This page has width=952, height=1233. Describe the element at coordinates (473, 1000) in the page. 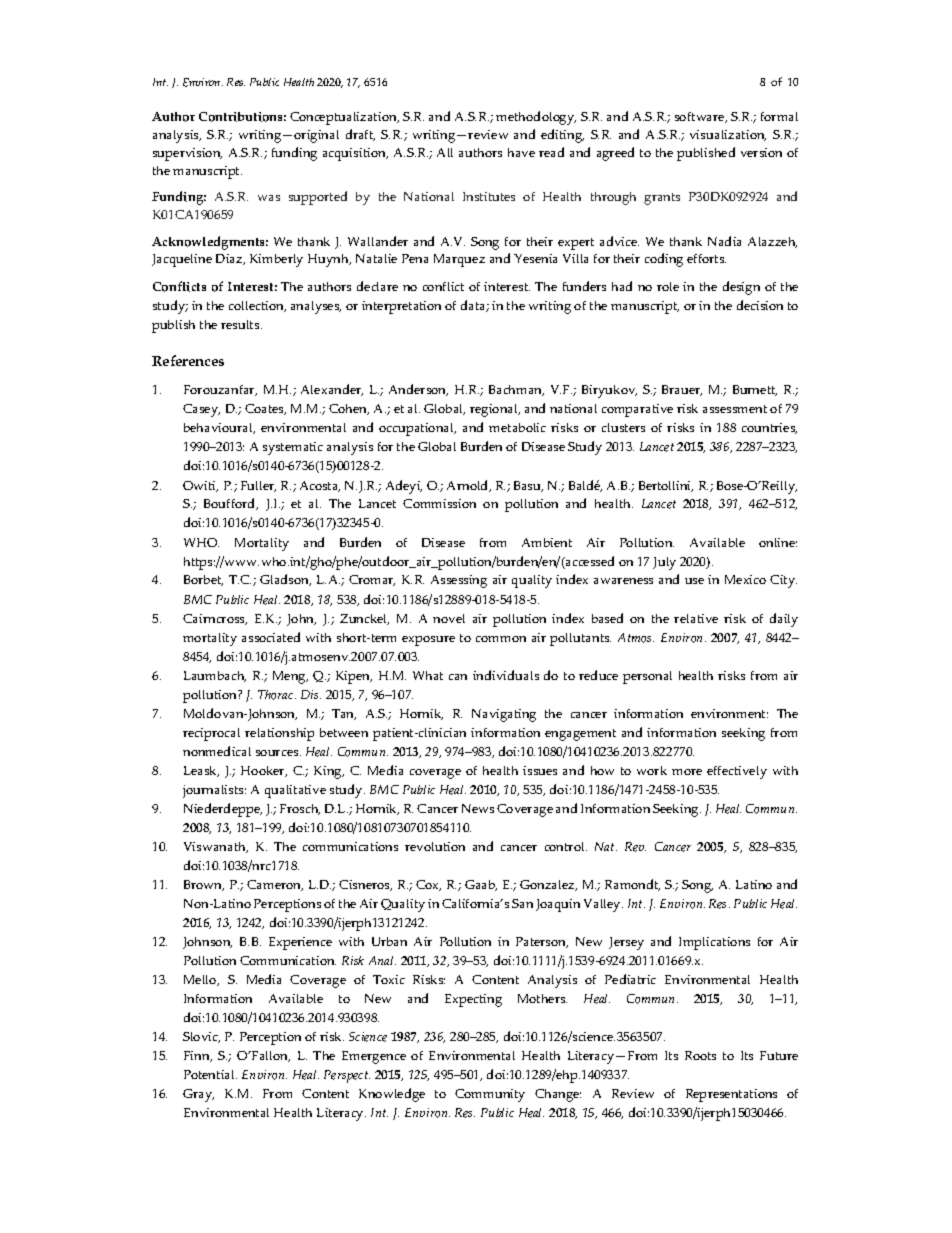

I see `Expecting` at that location.
